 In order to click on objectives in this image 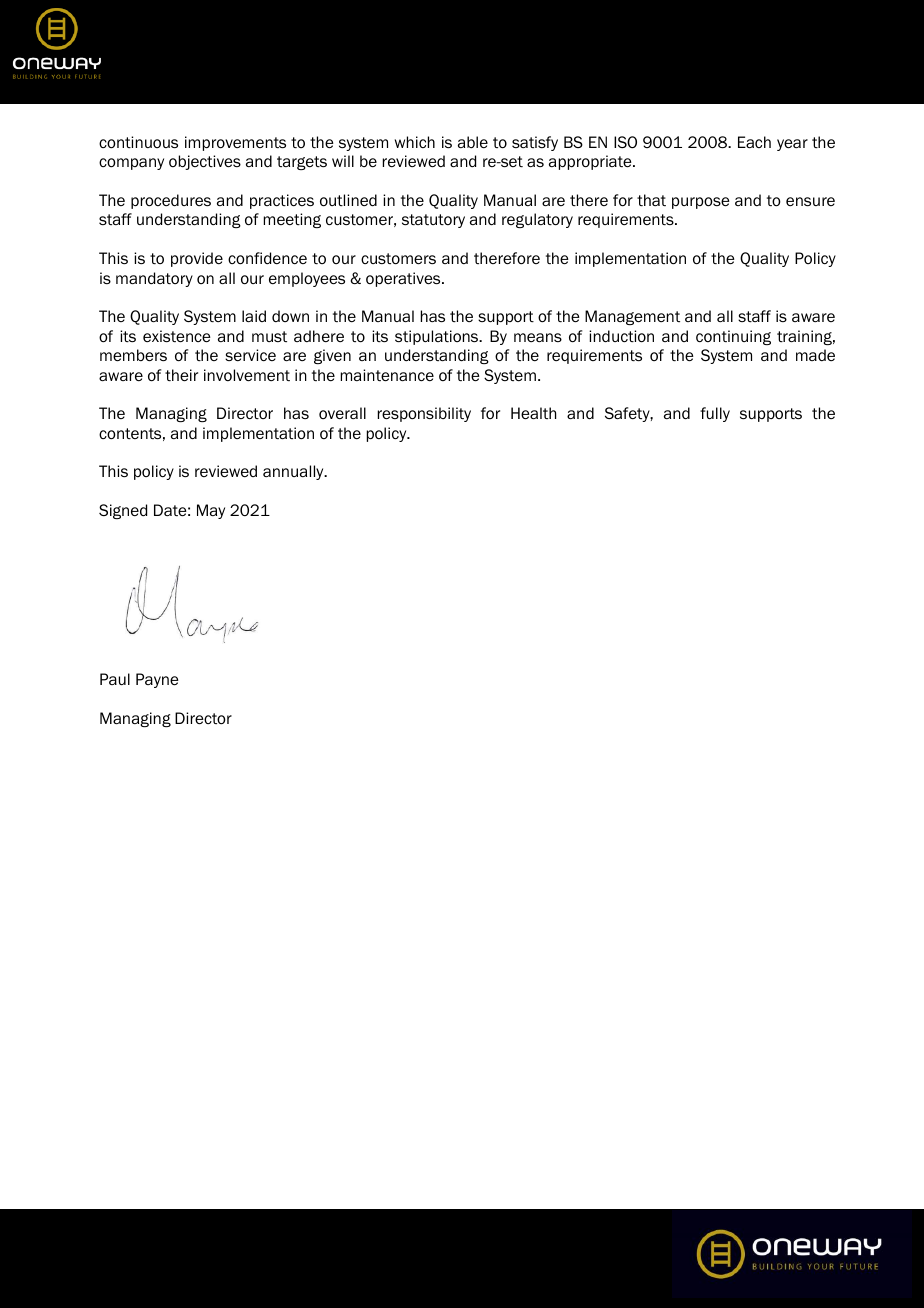, I will do `click(205, 162)`.
